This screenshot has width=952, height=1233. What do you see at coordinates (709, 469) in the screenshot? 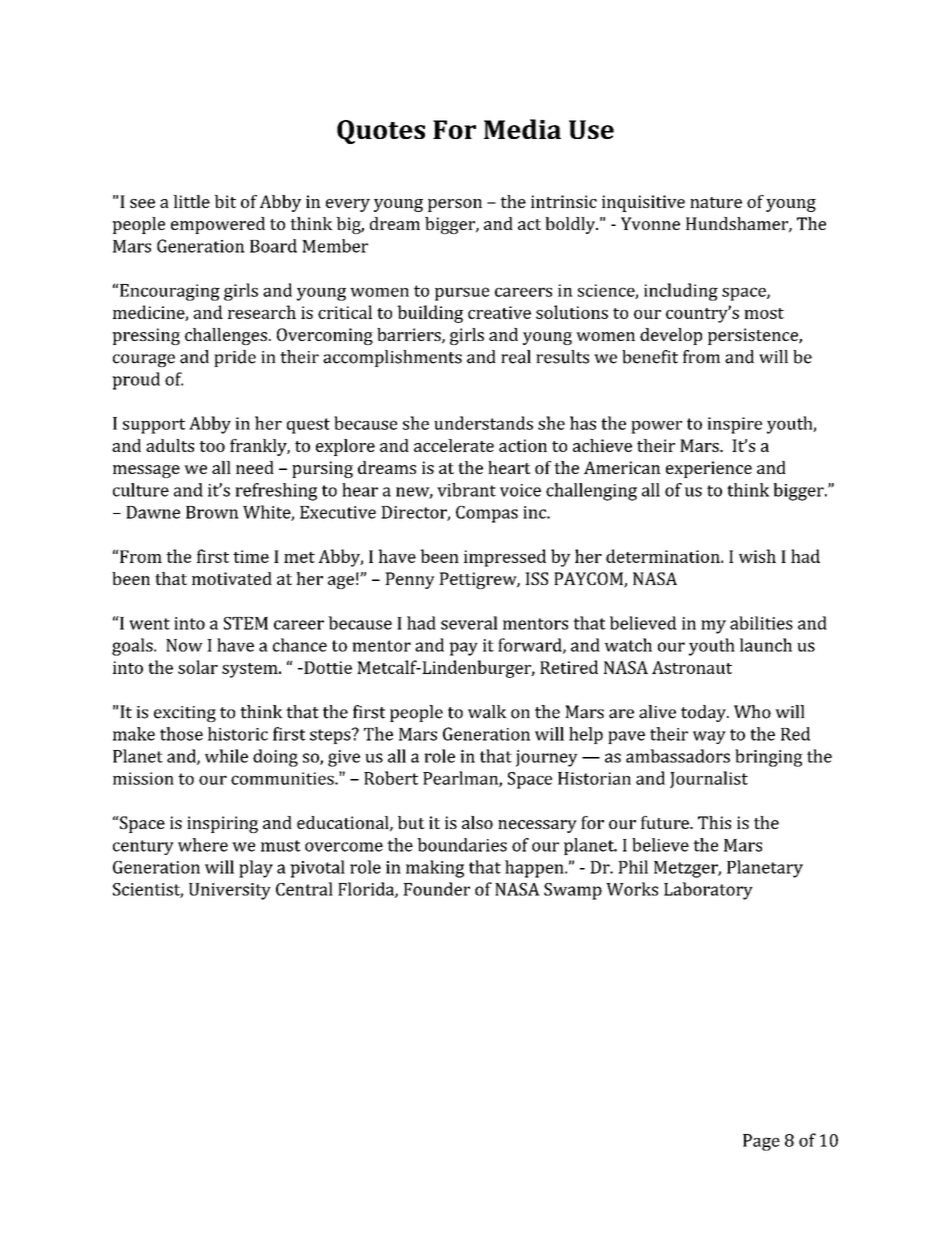
I see `experience` at bounding box center [709, 469].
